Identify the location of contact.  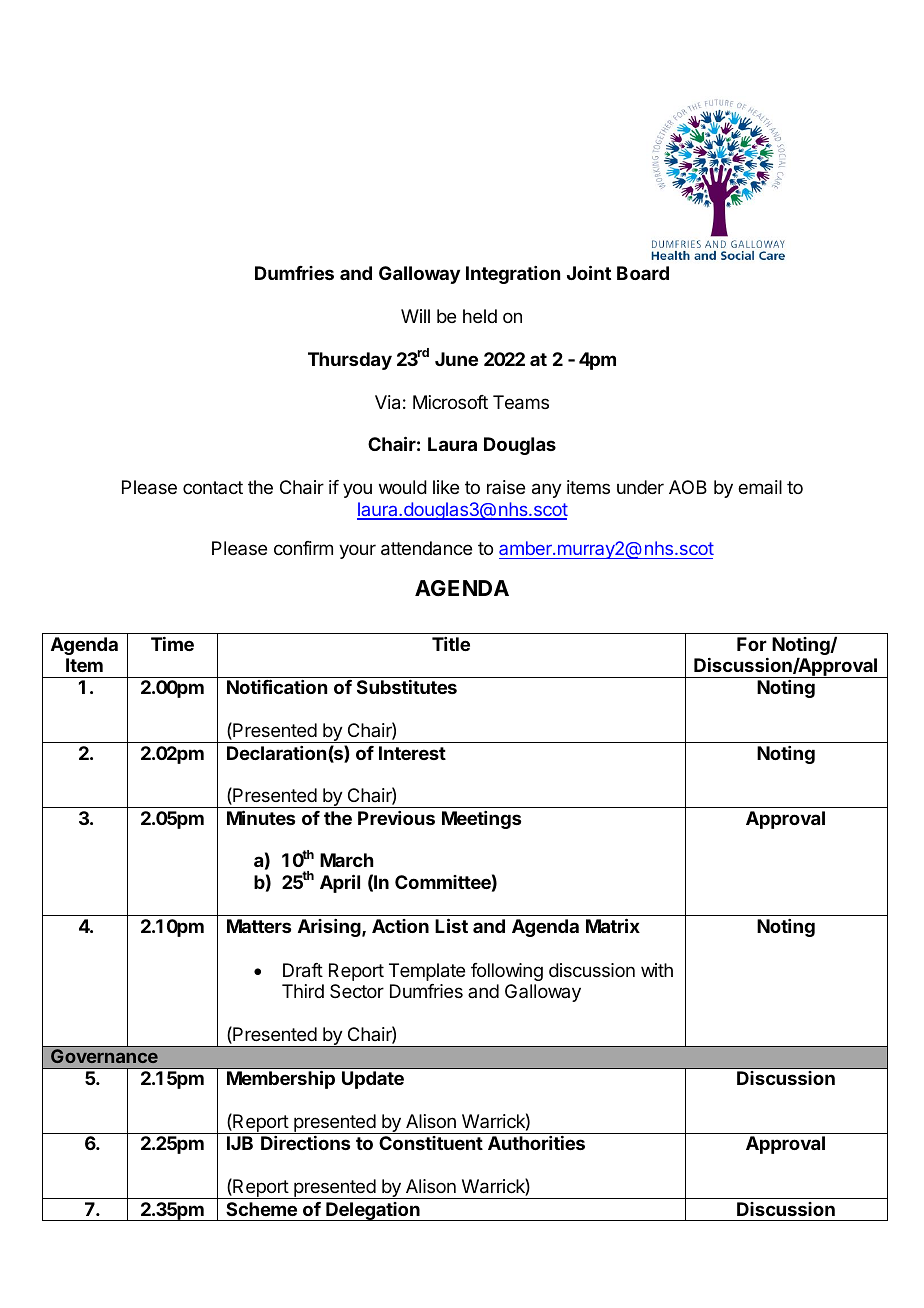
(213, 487).
